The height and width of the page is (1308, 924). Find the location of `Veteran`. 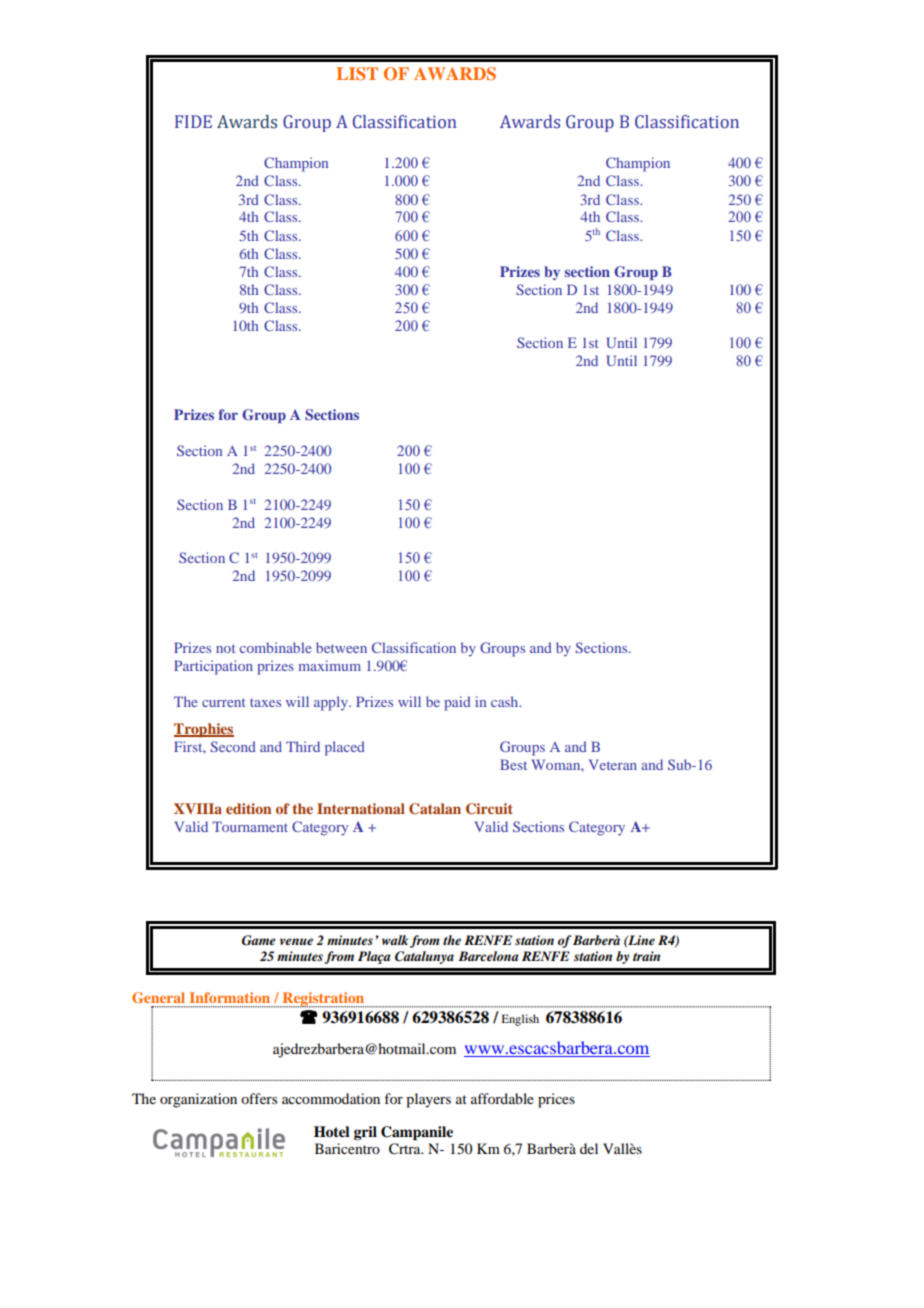

Veteran is located at coordinates (613, 764).
